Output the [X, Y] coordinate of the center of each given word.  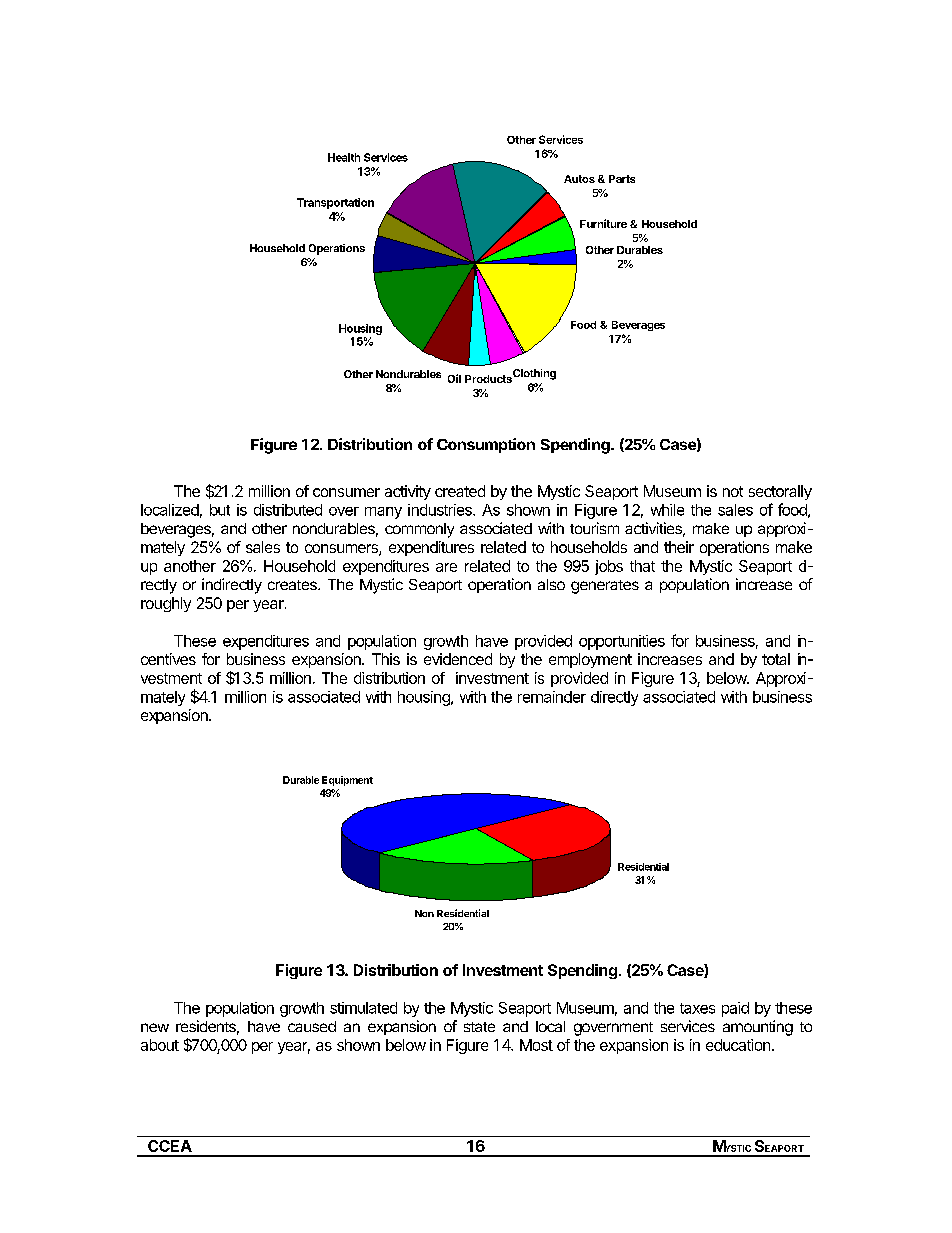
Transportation [335, 203]
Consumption [486, 445]
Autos [579, 179]
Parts [622, 179]
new [155, 1027]
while [667, 510]
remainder [552, 697]
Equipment [347, 781]
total [776, 659]
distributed [288, 510]
